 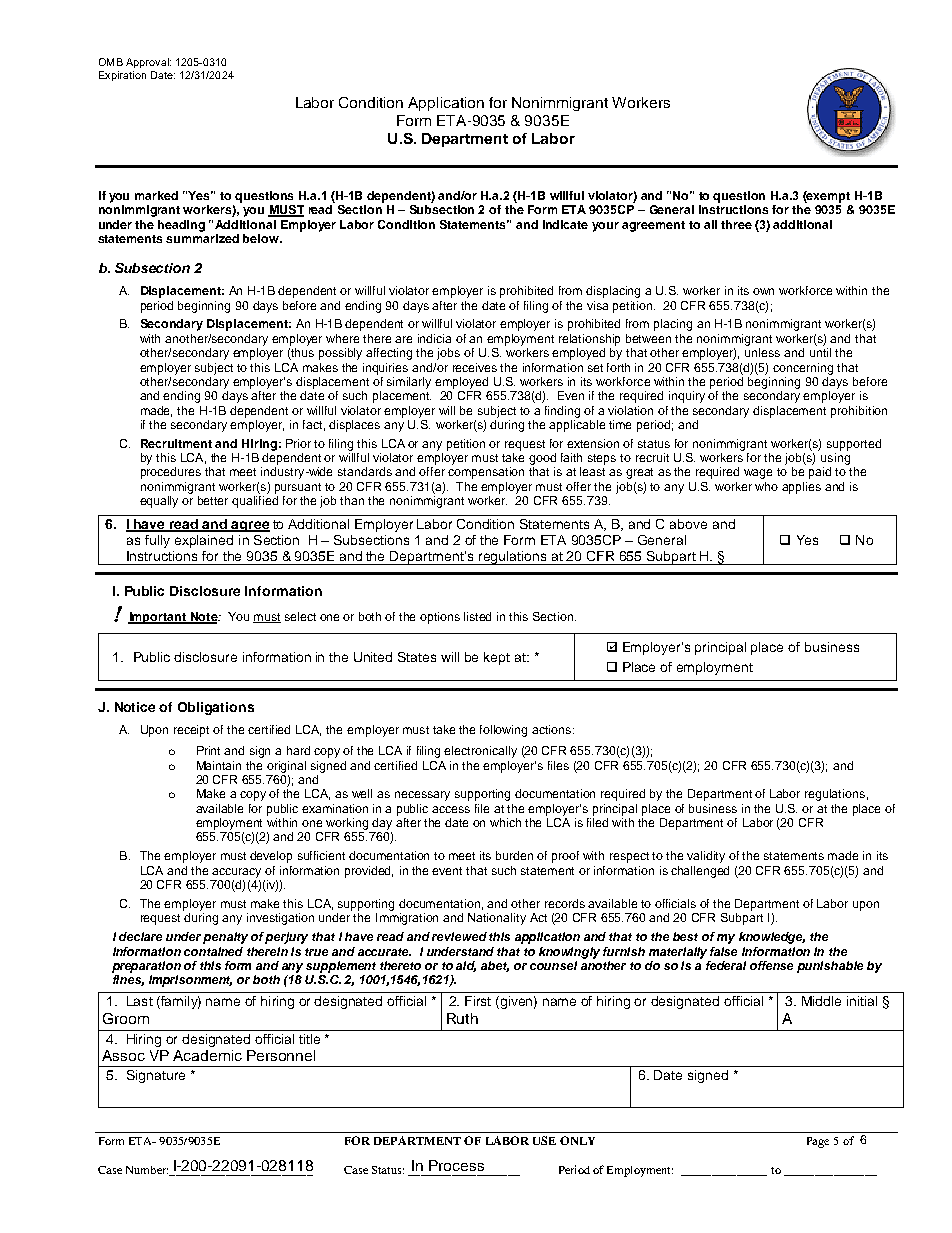 What do you see at coordinates (762, 352) in the screenshot?
I see `unless` at bounding box center [762, 352].
